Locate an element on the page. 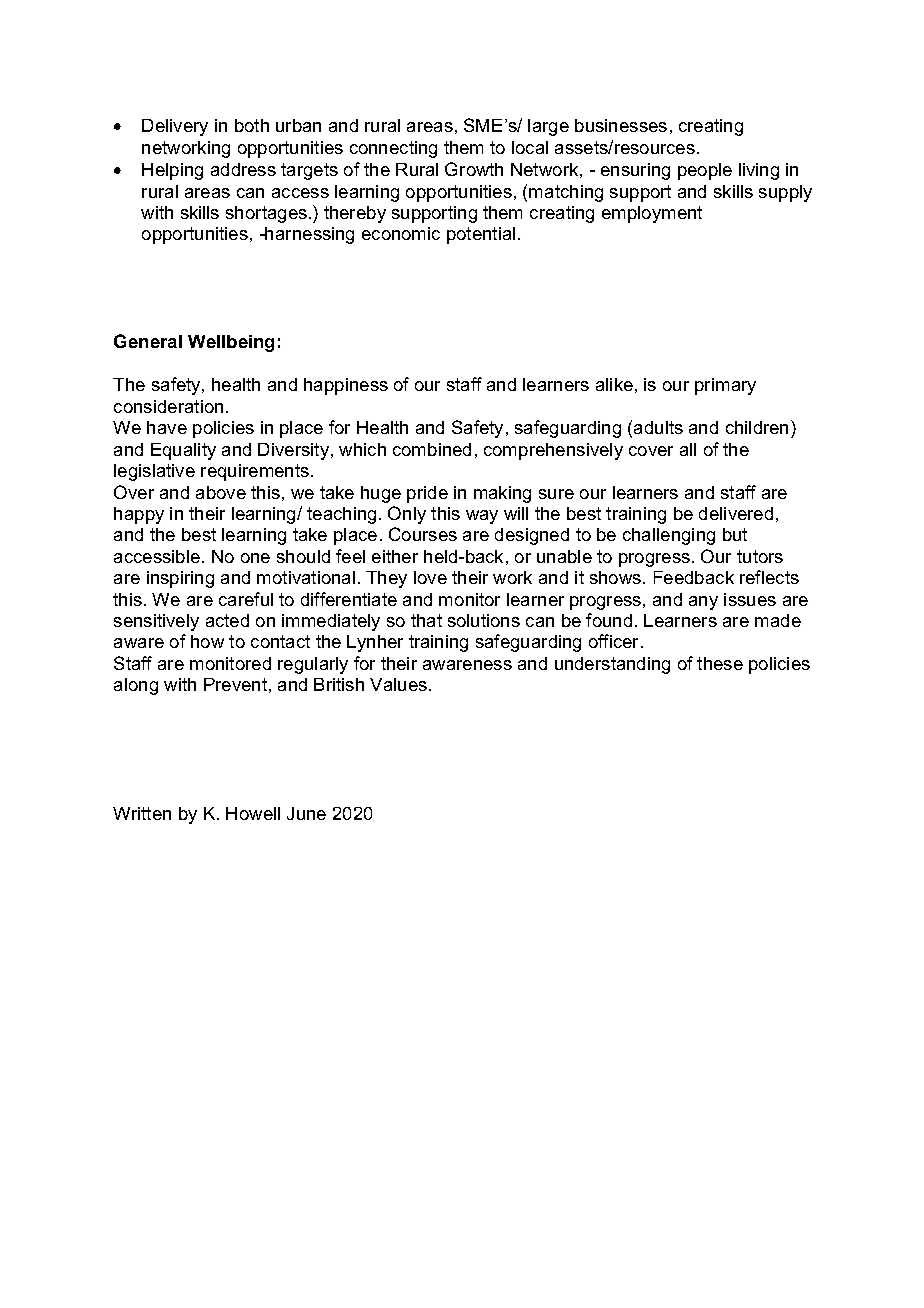 The height and width of the image is (1308, 924). combined is located at coordinates (432, 449).
